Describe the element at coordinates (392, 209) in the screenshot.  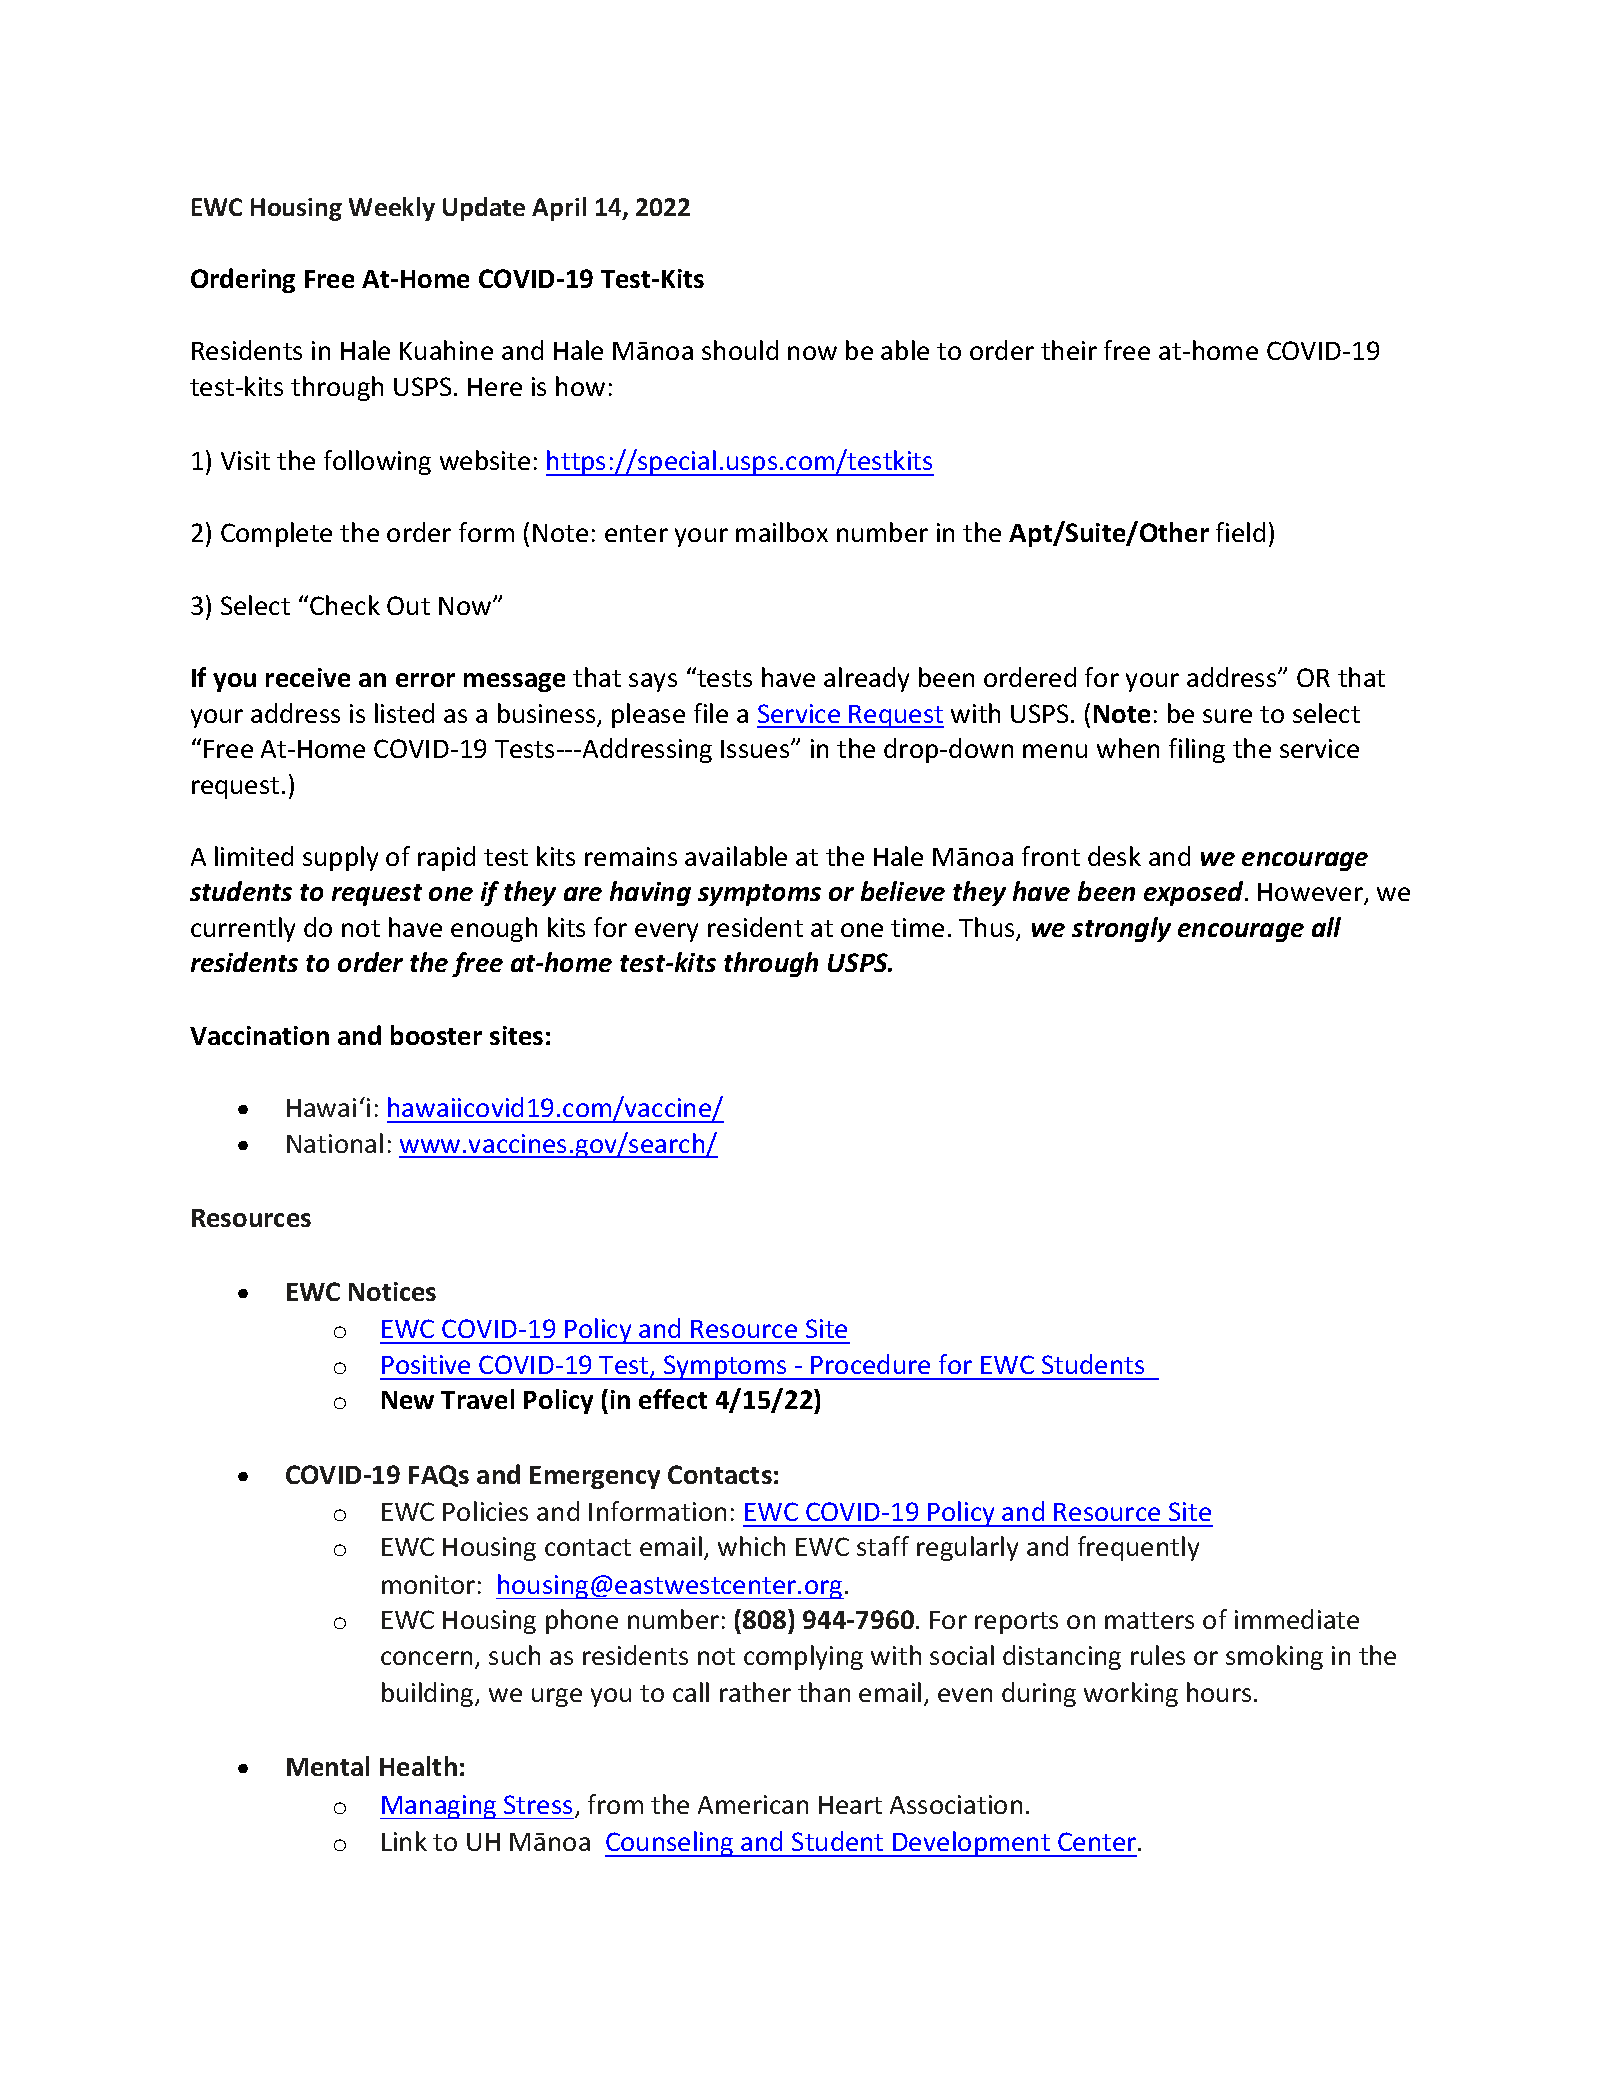
I see `Weekly` at that location.
